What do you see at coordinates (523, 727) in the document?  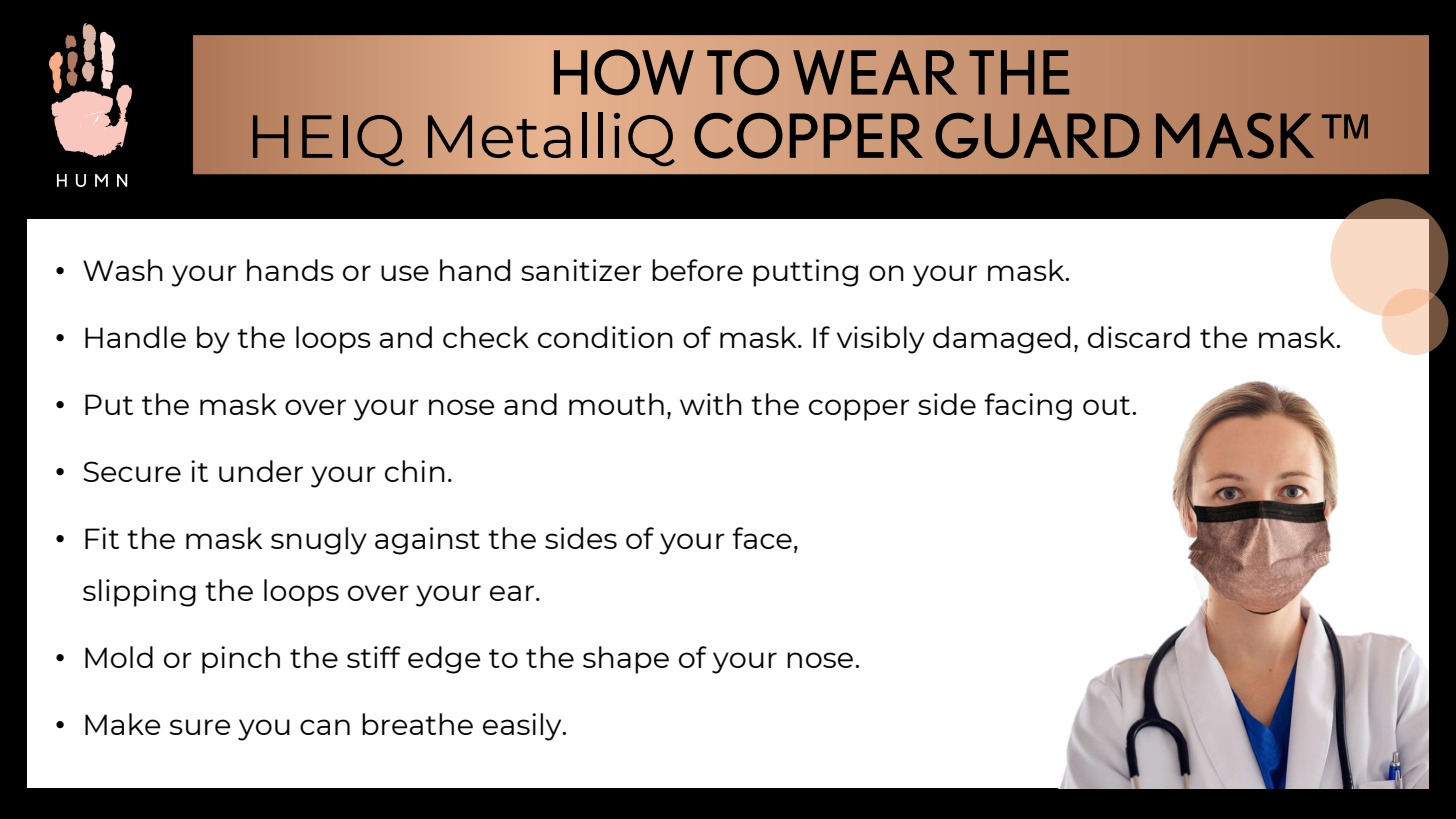 I see `easily` at bounding box center [523, 727].
